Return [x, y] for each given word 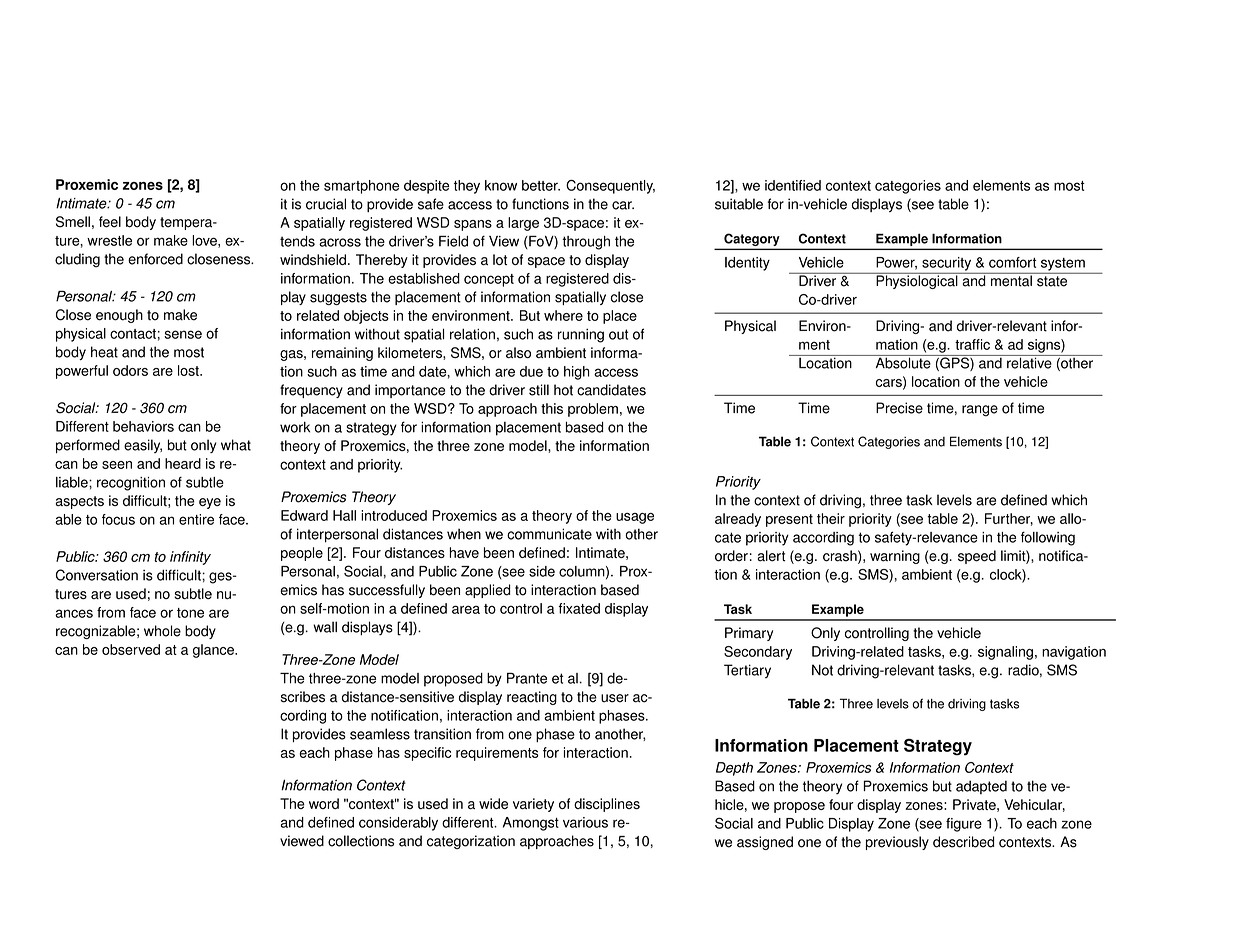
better [541, 185]
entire [196, 519]
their [831, 518]
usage [635, 518]
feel [110, 222]
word [324, 803]
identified [793, 185]
